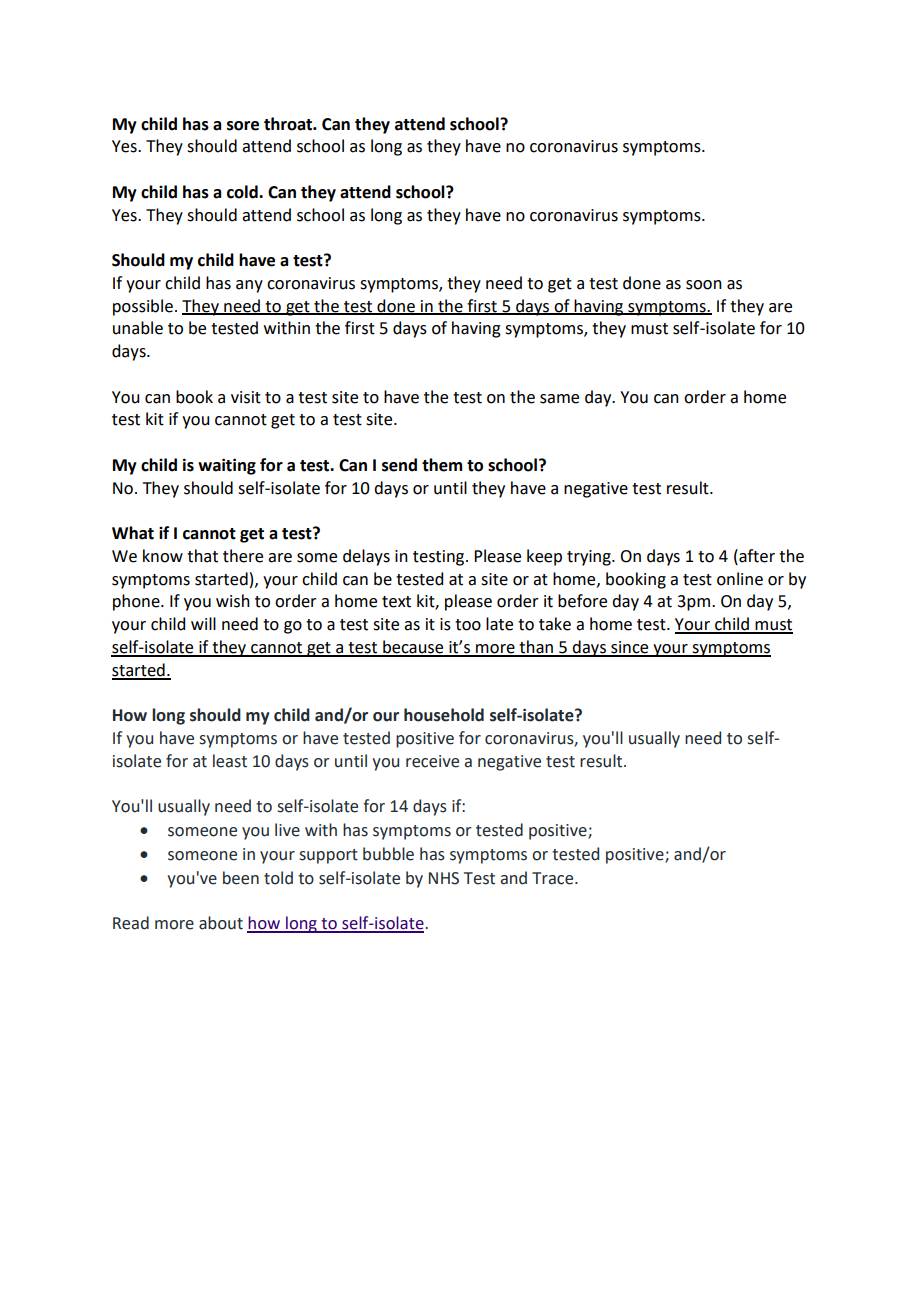  What do you see at coordinates (366, 557) in the screenshot?
I see `delays` at bounding box center [366, 557].
